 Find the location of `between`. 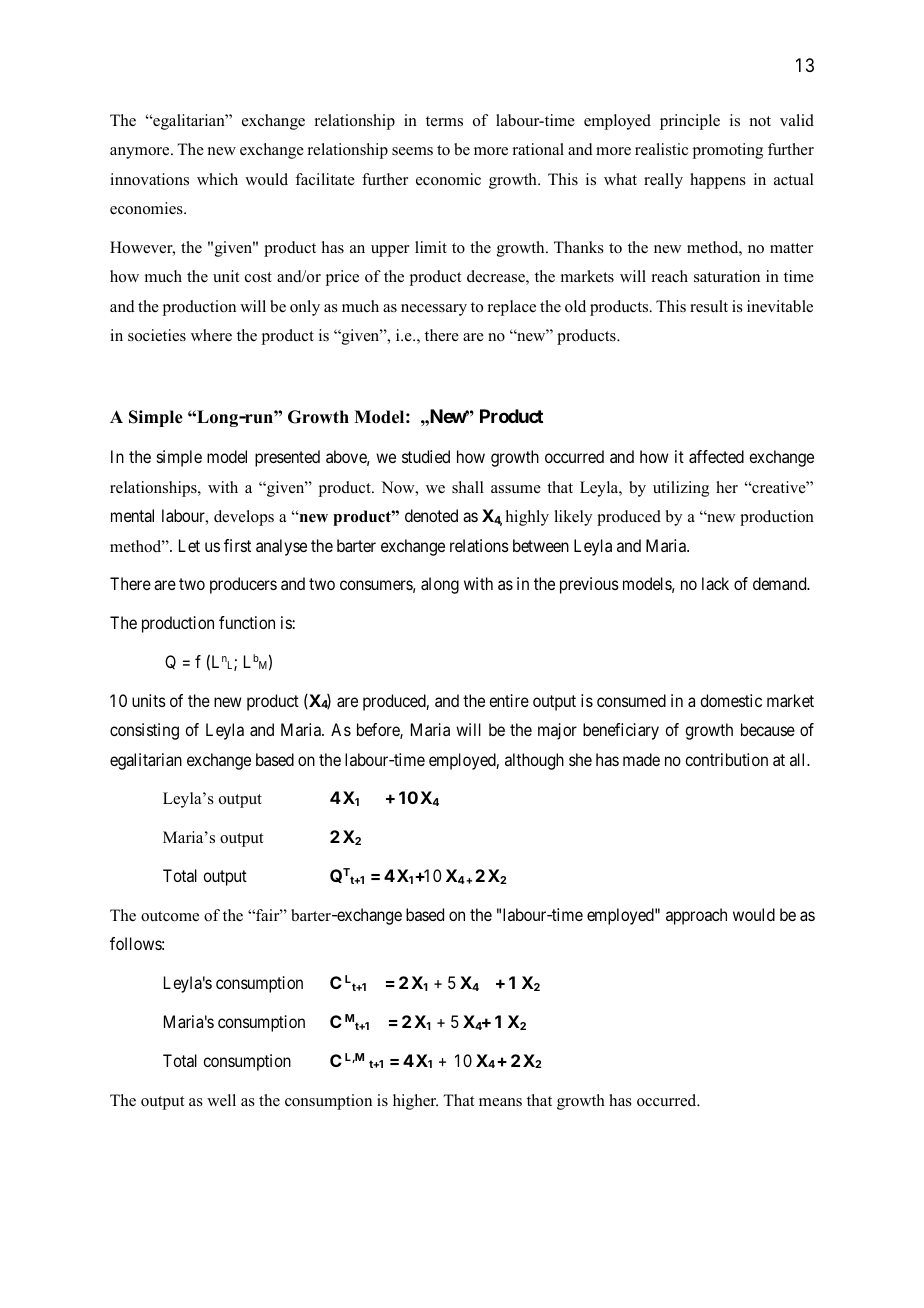

between is located at coordinates (541, 545).
